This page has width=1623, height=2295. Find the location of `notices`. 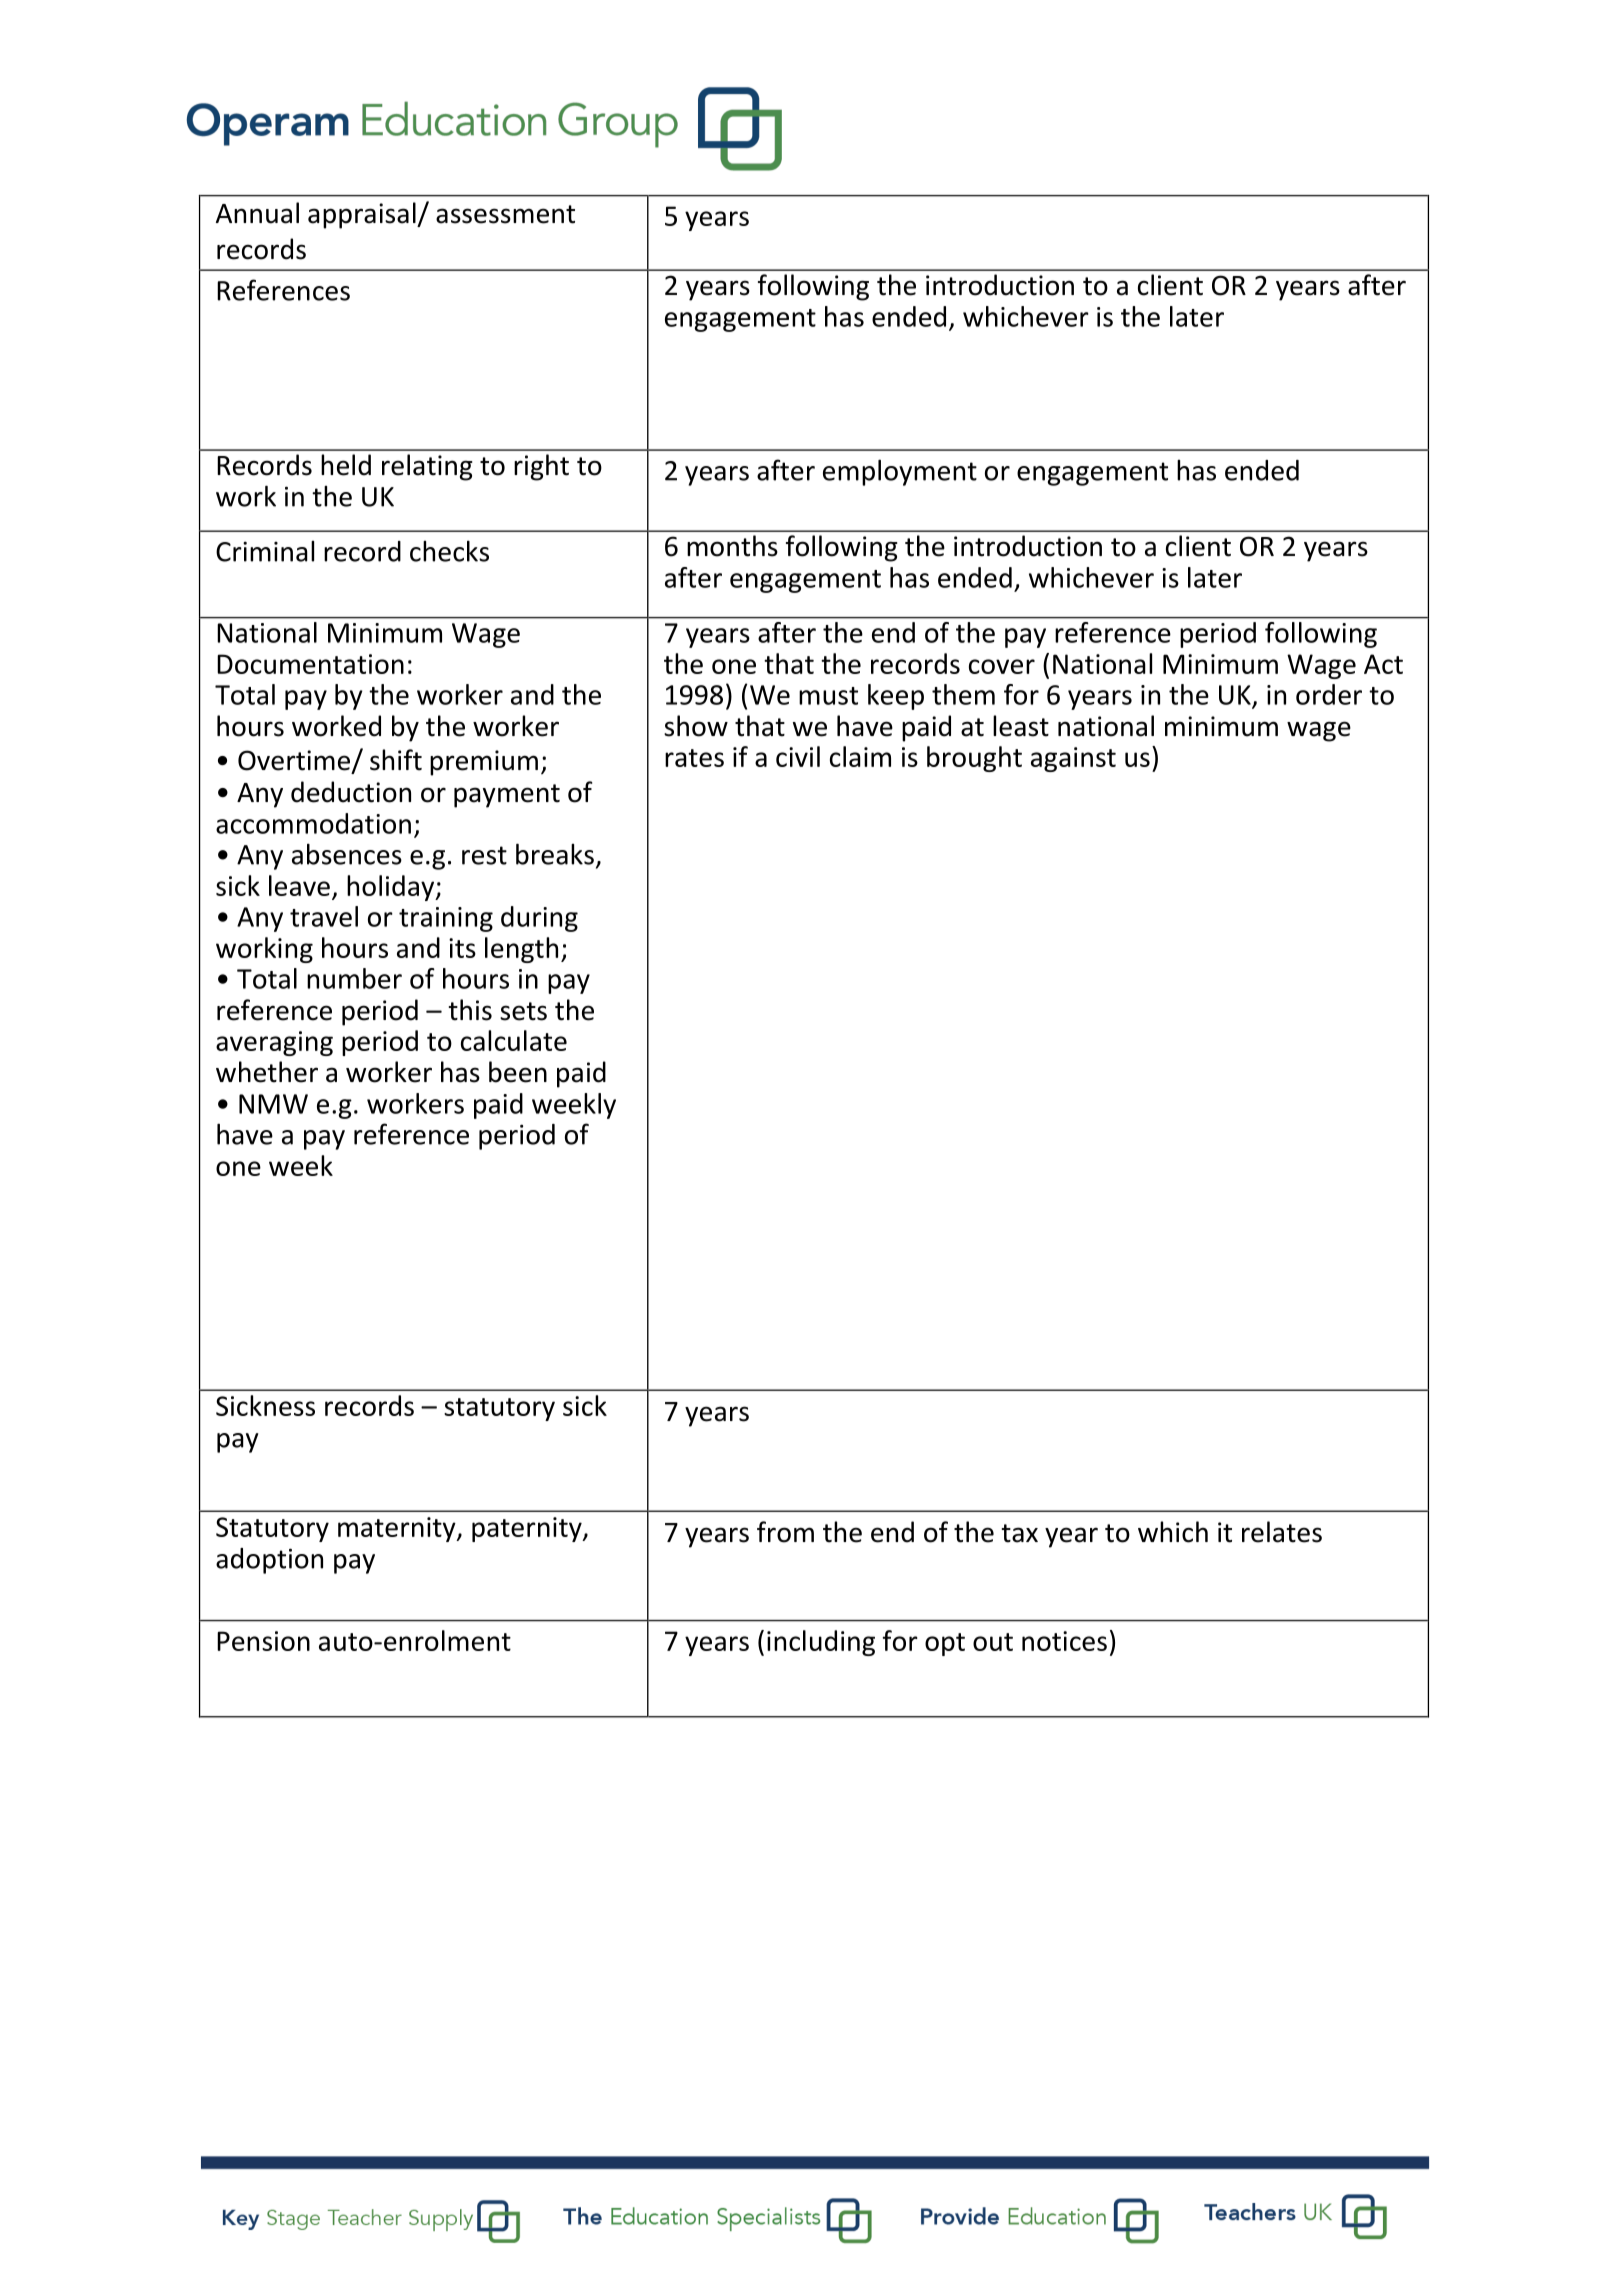

notices is located at coordinates (1064, 1641).
